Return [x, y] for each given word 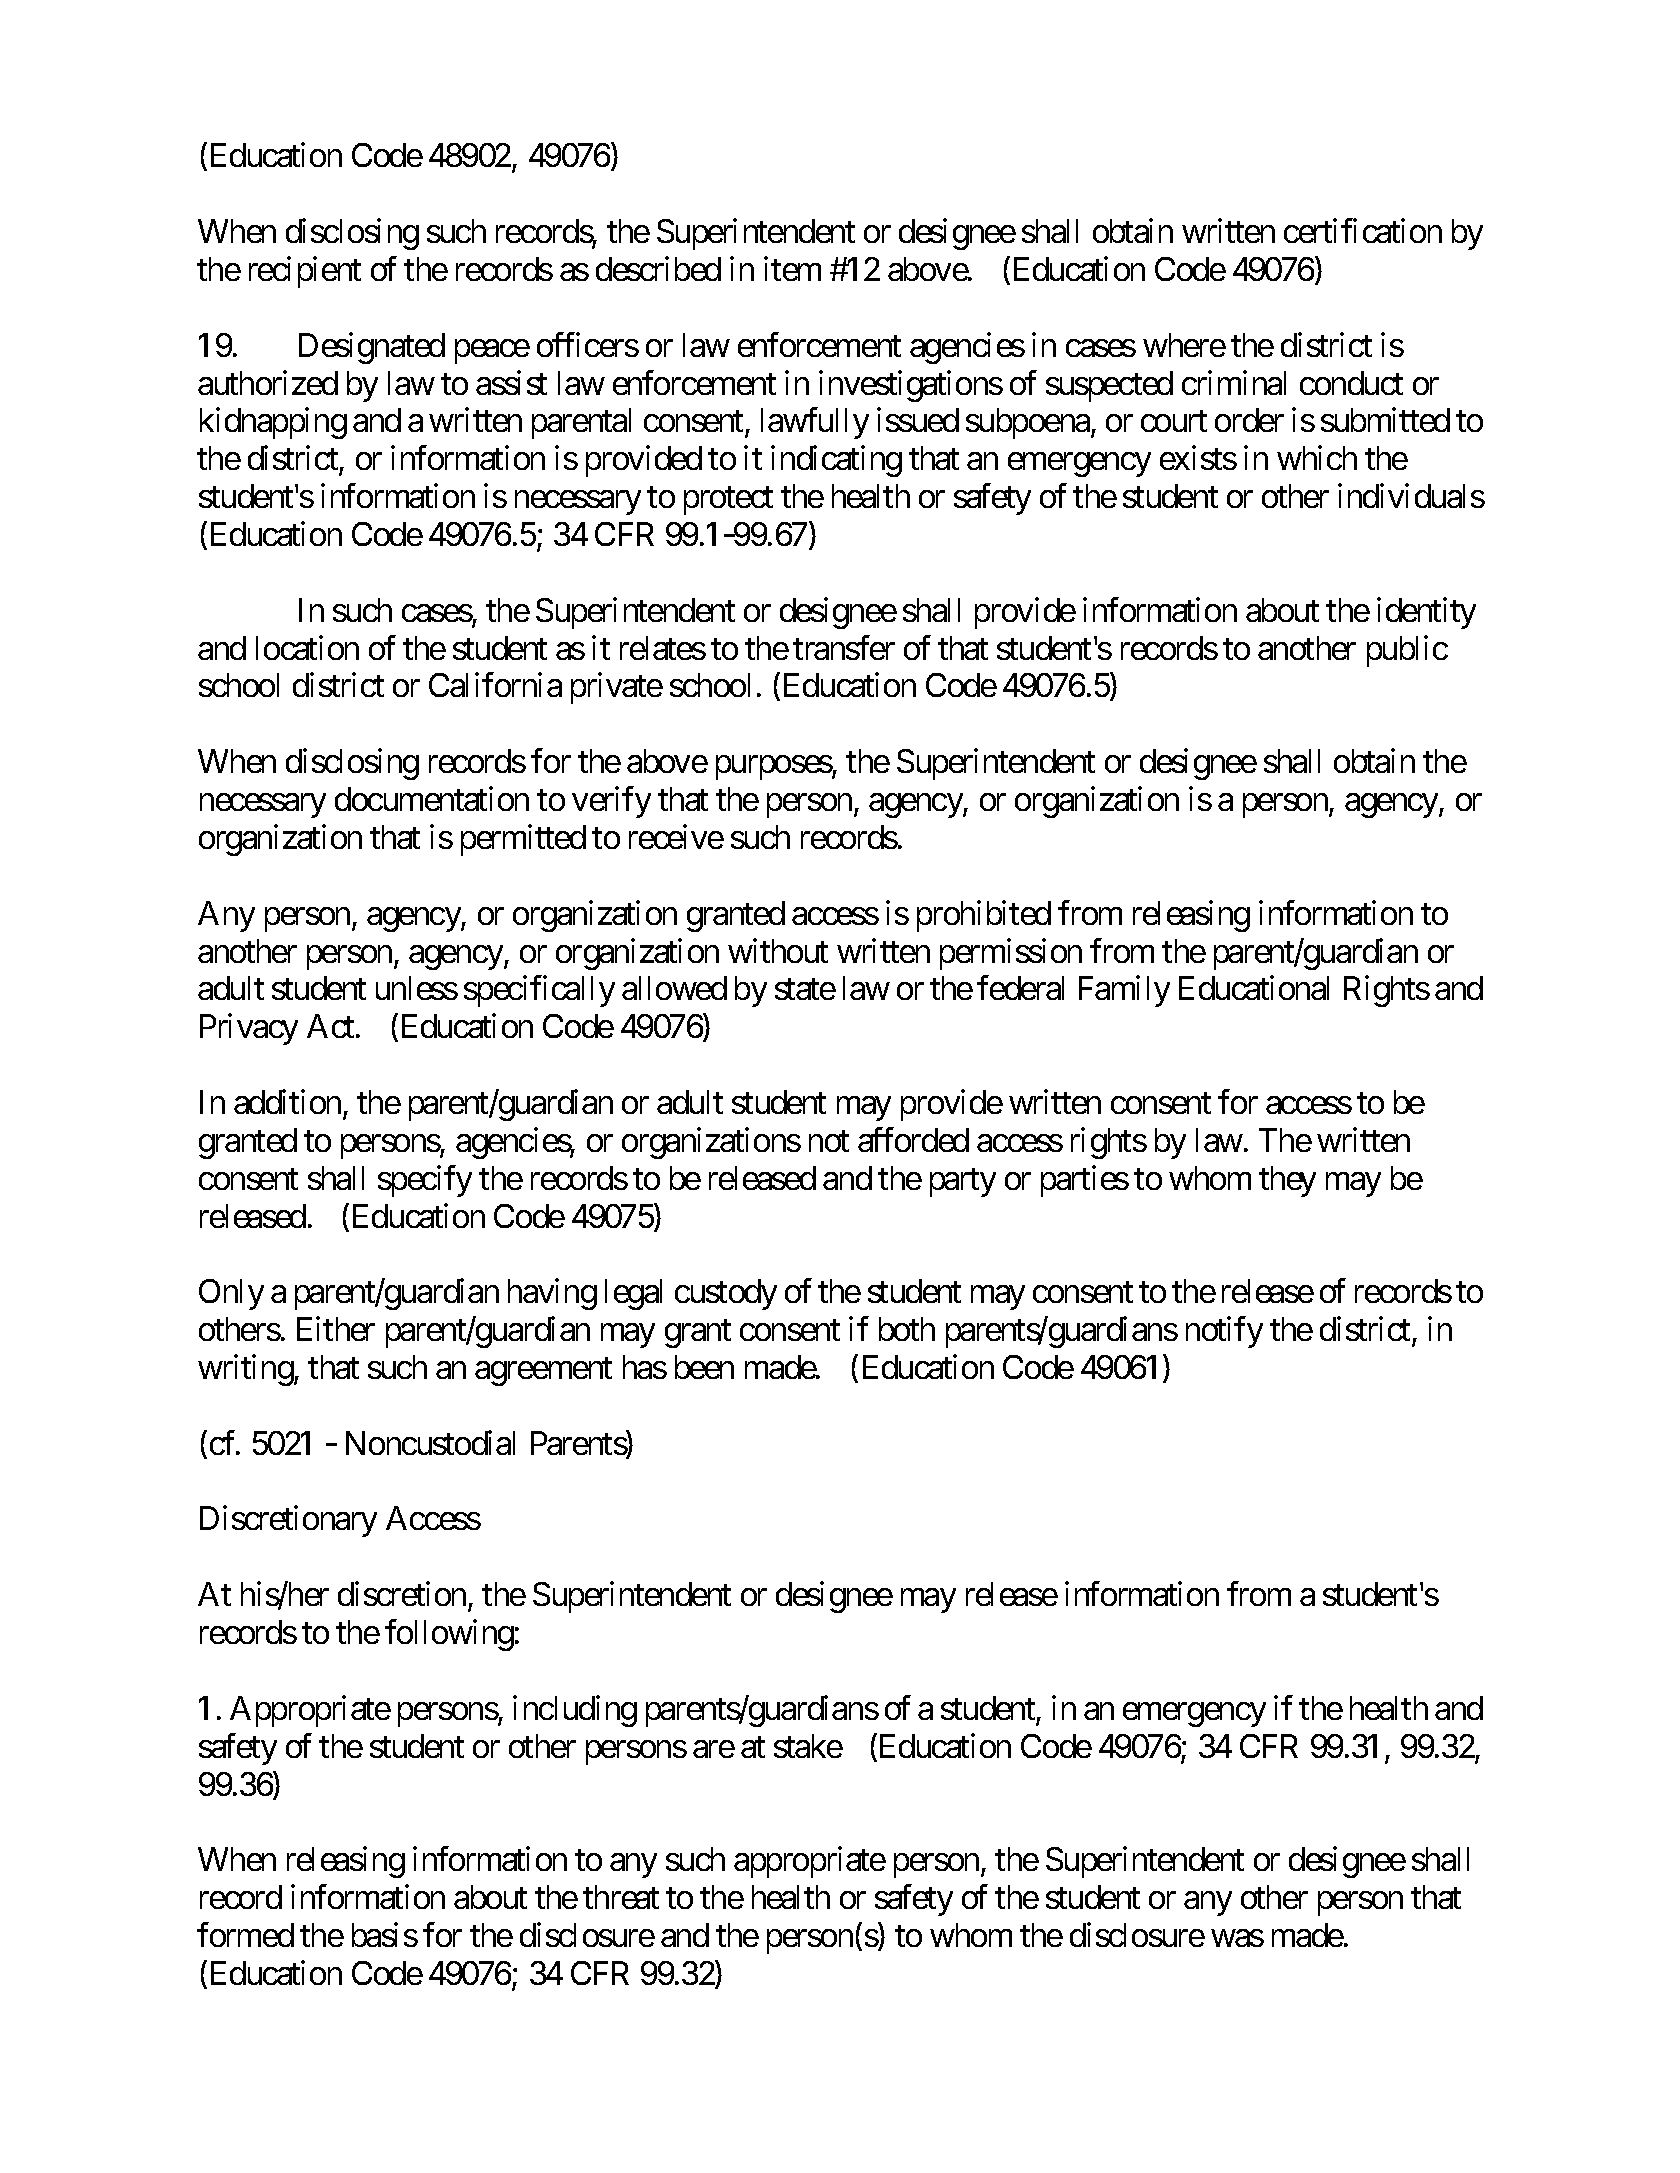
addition [287, 1102]
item [792, 269]
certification [1363, 231]
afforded [913, 1139]
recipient [305, 272]
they [1287, 1181]
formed [245, 1935]
